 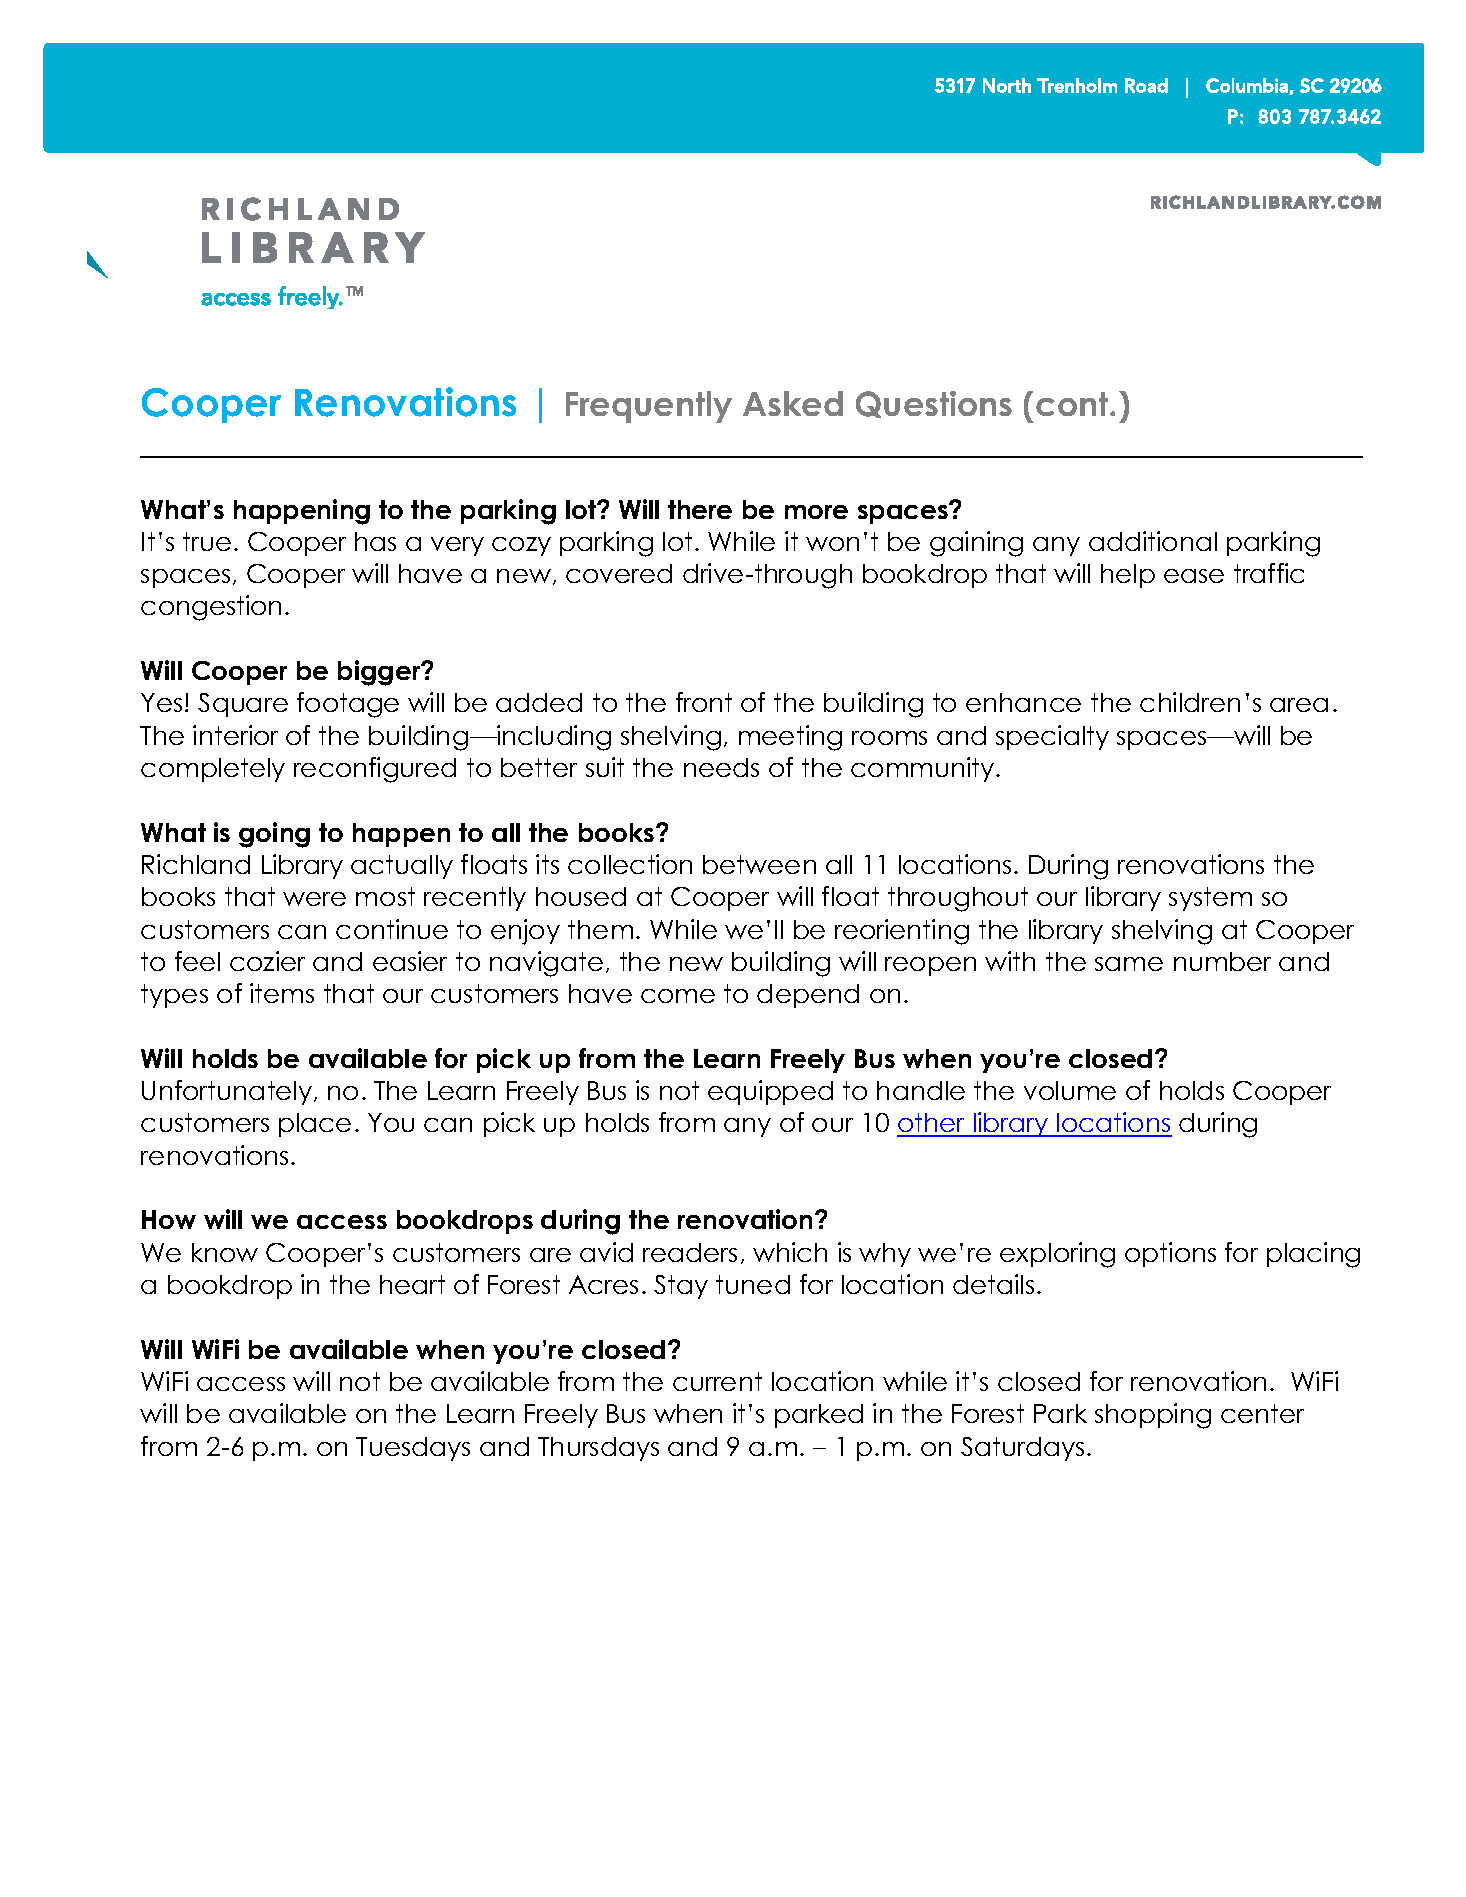 I want to click on Tuesdays, so click(x=413, y=1449).
